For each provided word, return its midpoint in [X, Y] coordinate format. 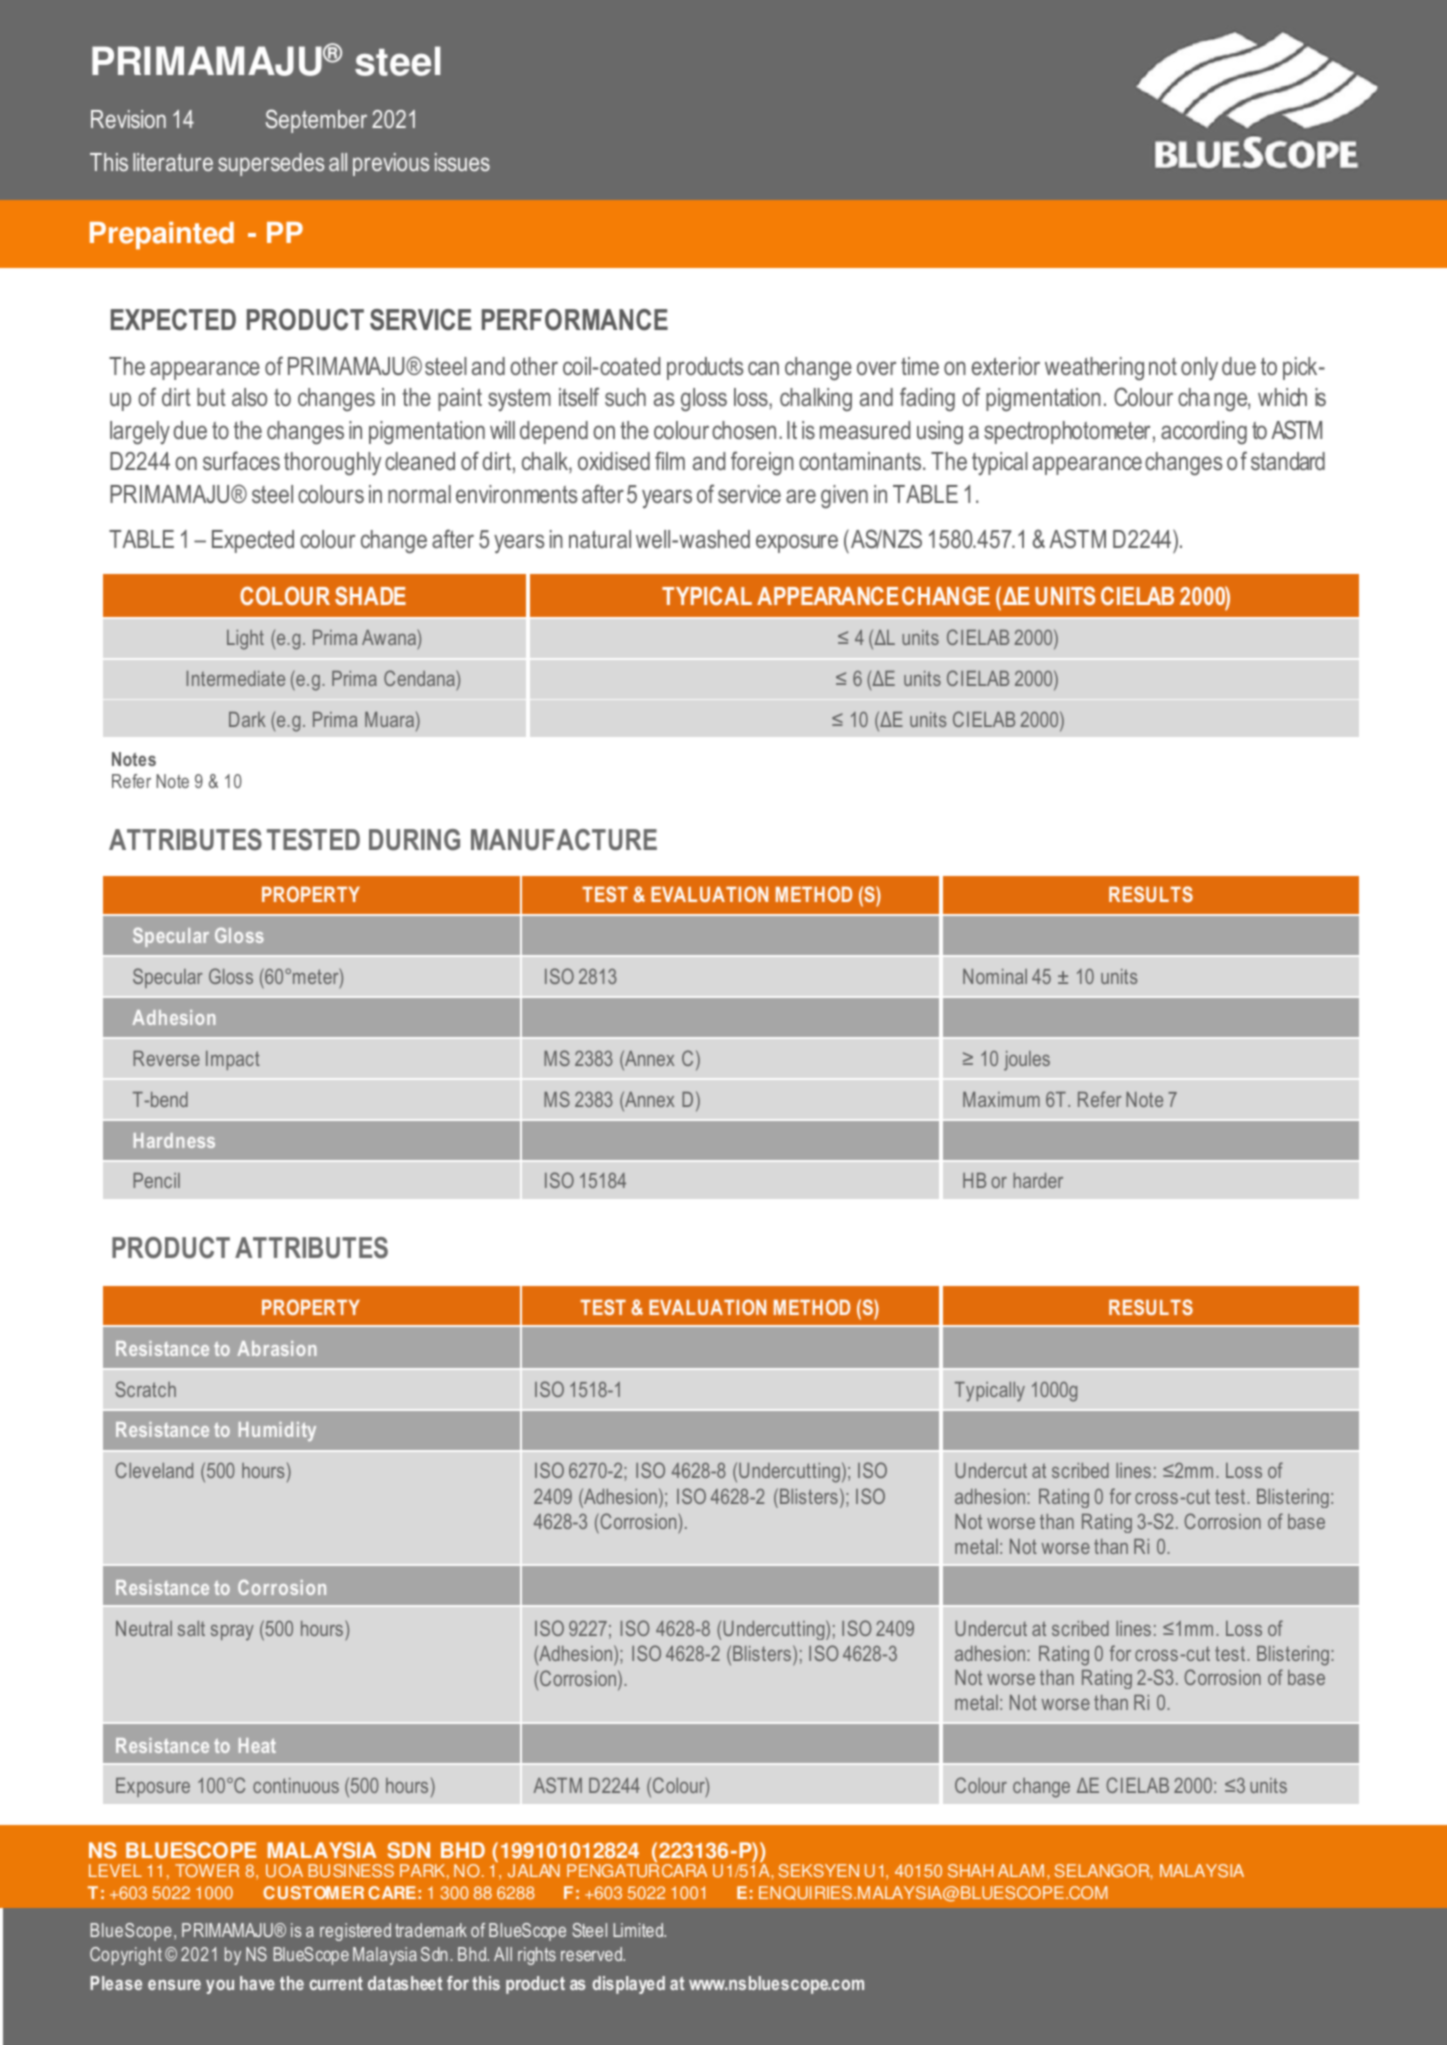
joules [1027, 1061]
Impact [233, 1060]
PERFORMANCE [575, 320]
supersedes [271, 164]
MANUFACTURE [564, 840]
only [1199, 369]
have [257, 1983]
